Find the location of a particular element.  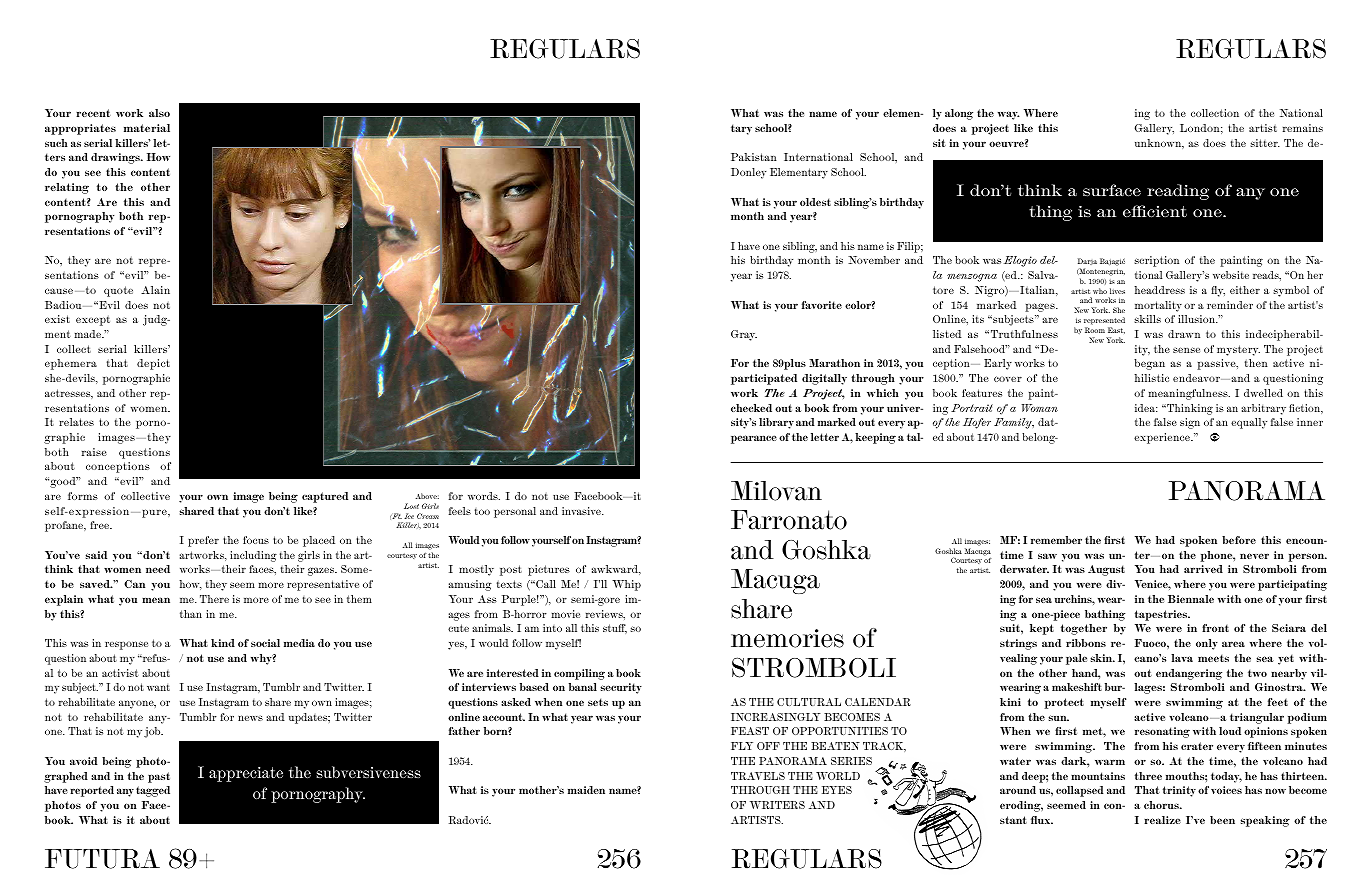

tagged is located at coordinates (153, 791).
